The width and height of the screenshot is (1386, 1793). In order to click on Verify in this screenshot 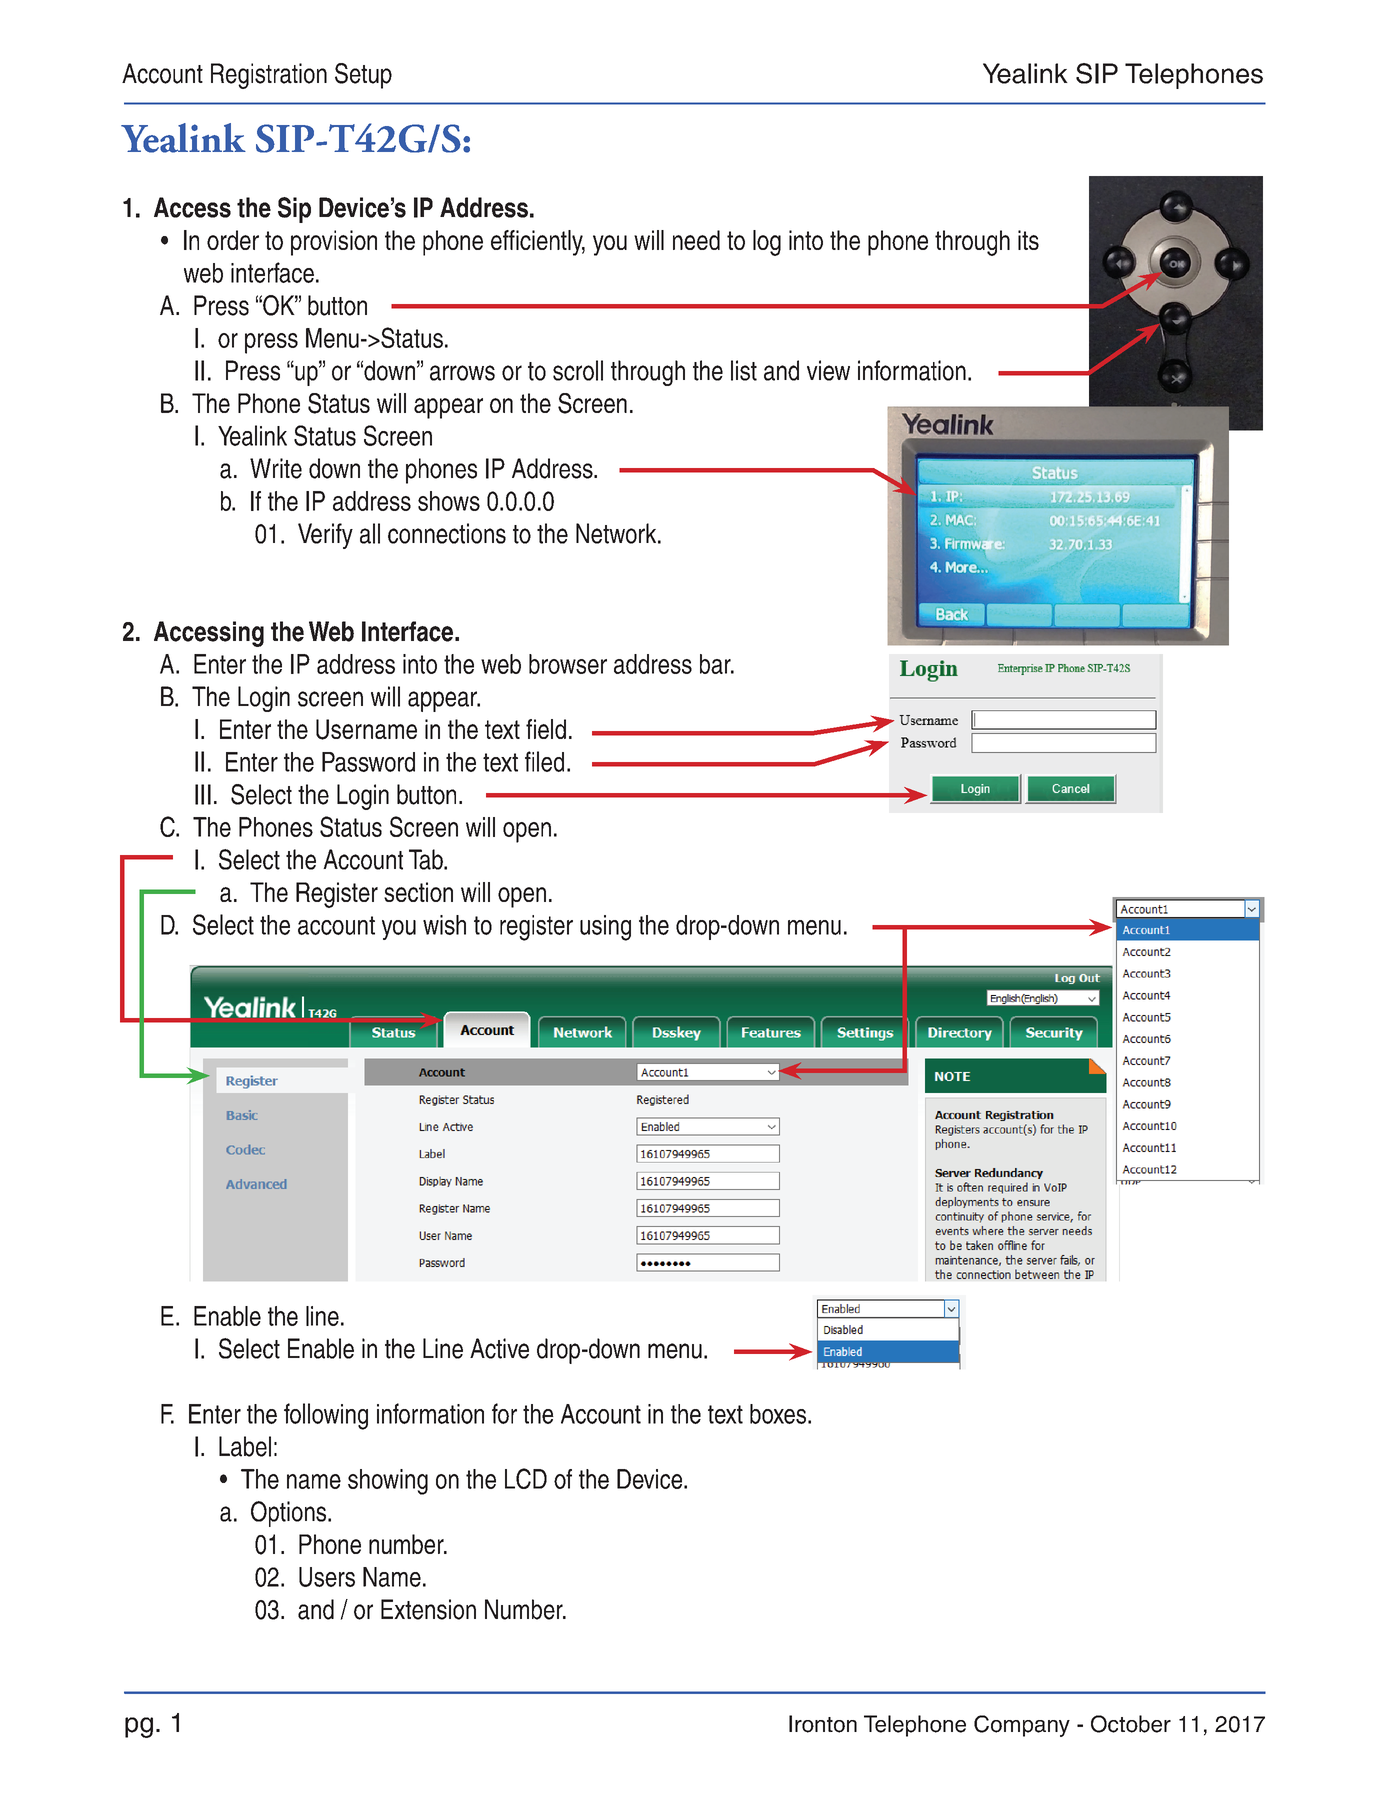, I will do `click(325, 536)`.
